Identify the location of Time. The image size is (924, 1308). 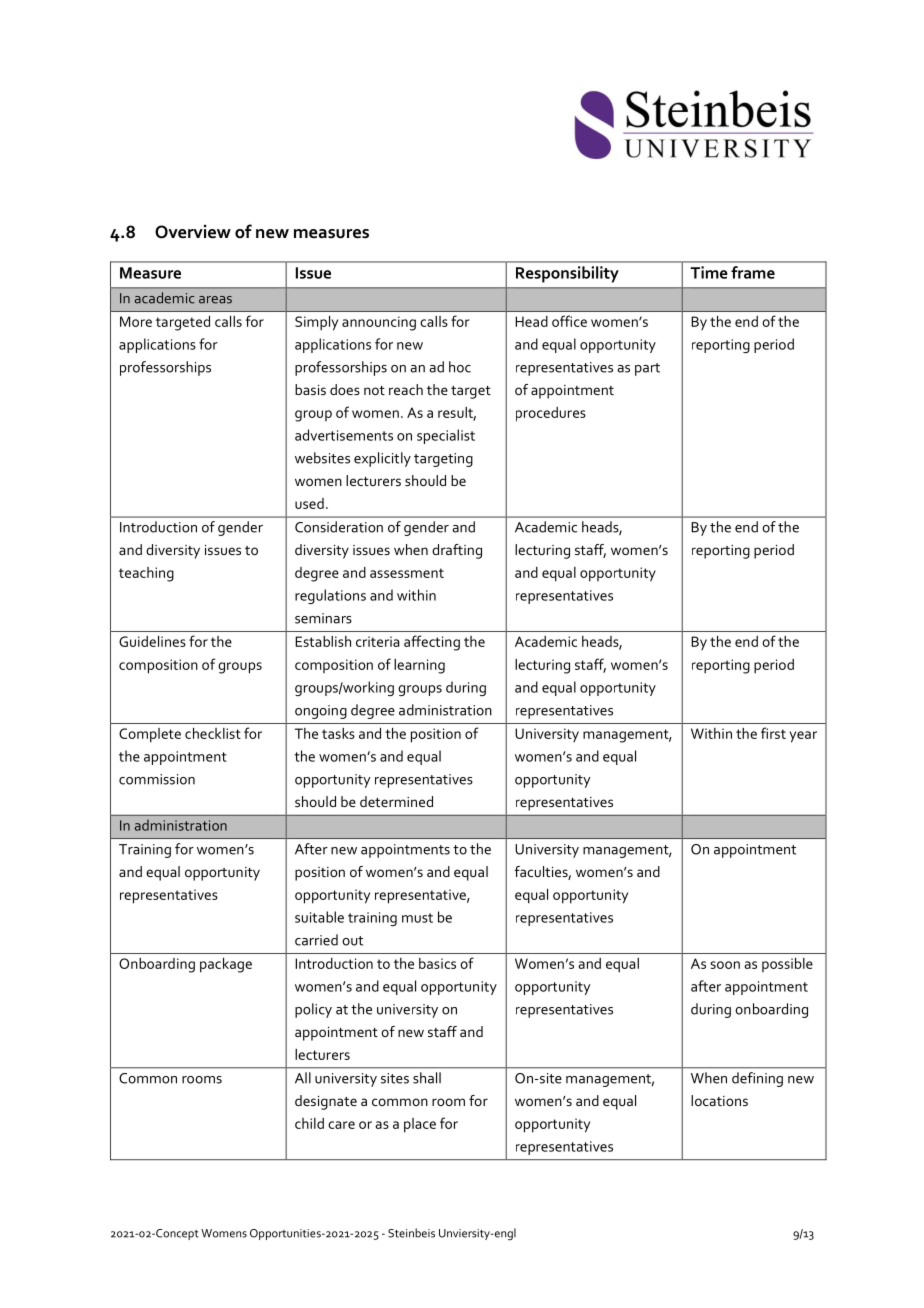
(709, 272).
